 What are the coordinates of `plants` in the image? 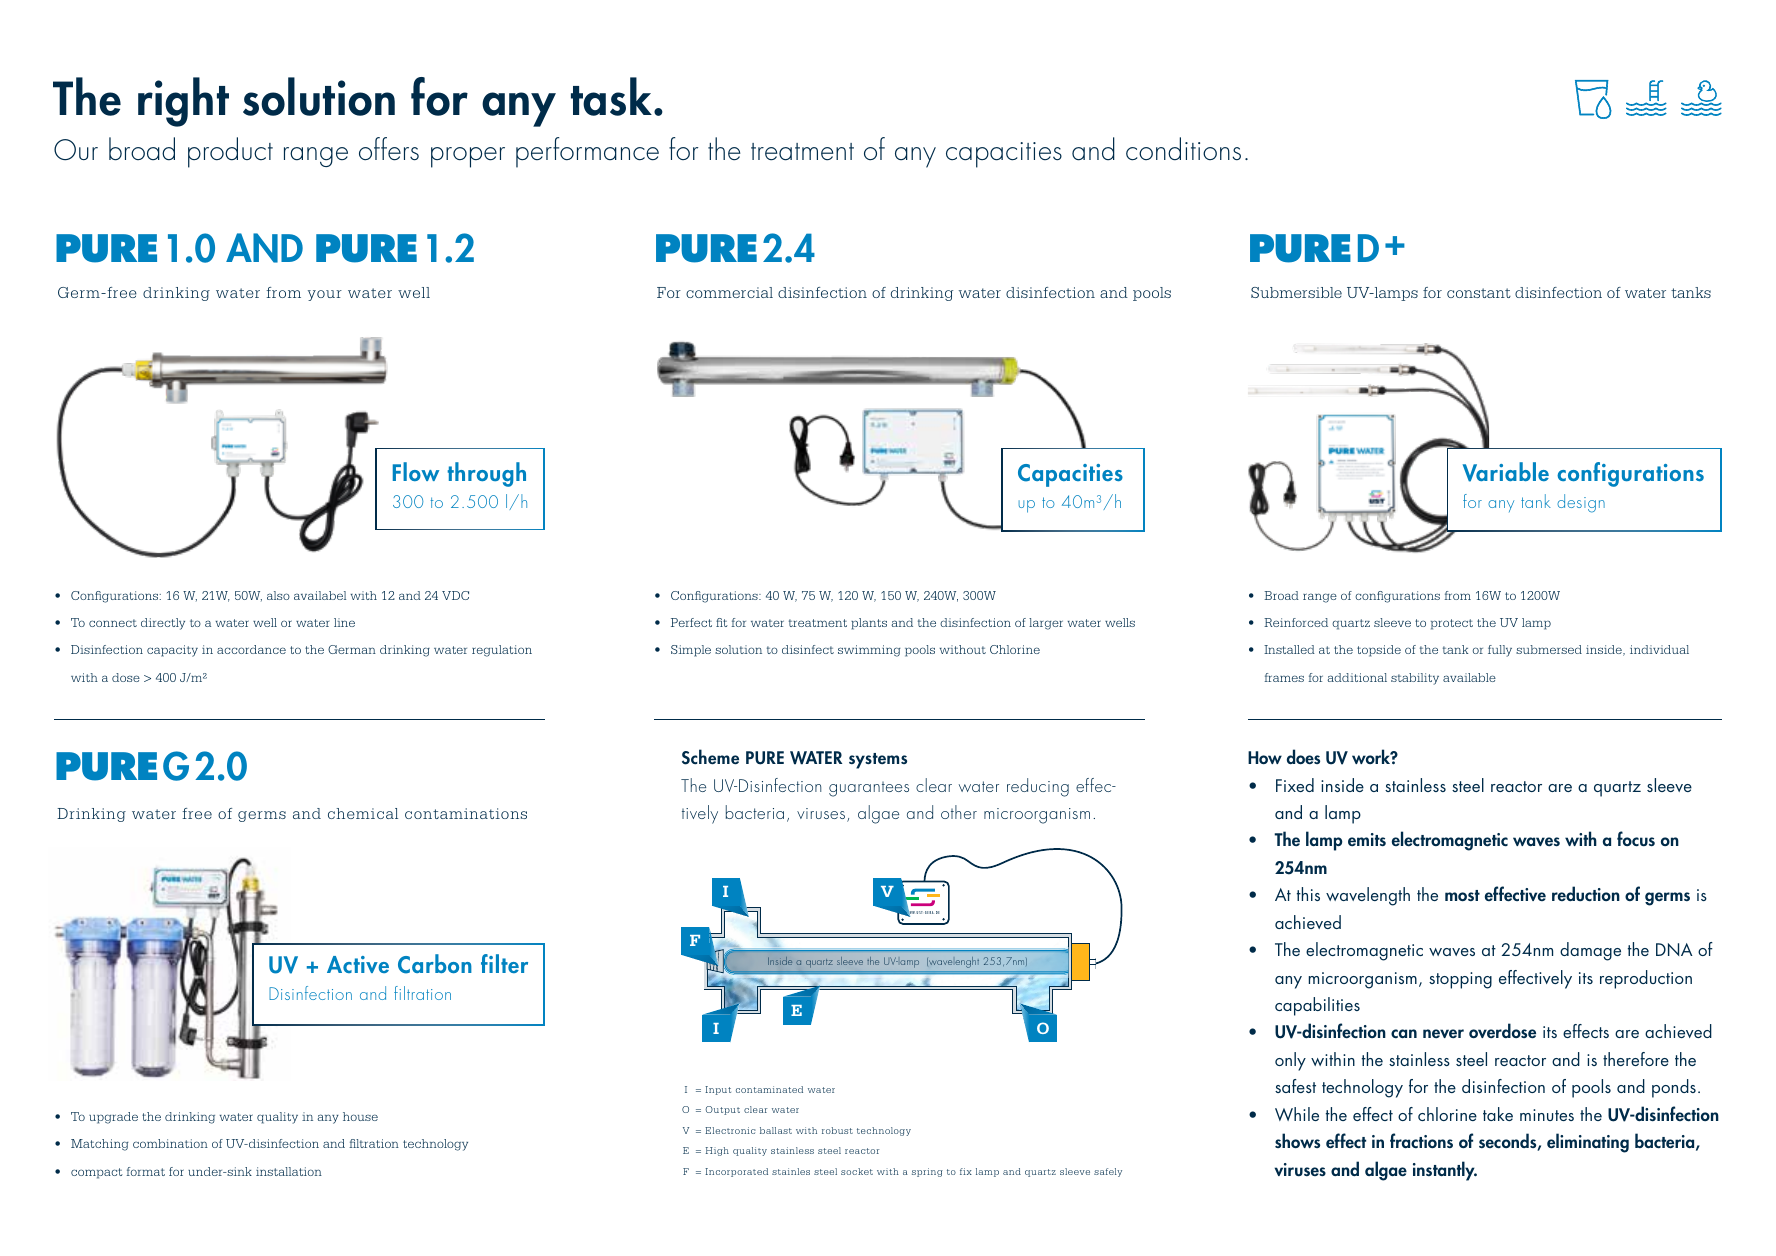 It's located at (869, 624).
